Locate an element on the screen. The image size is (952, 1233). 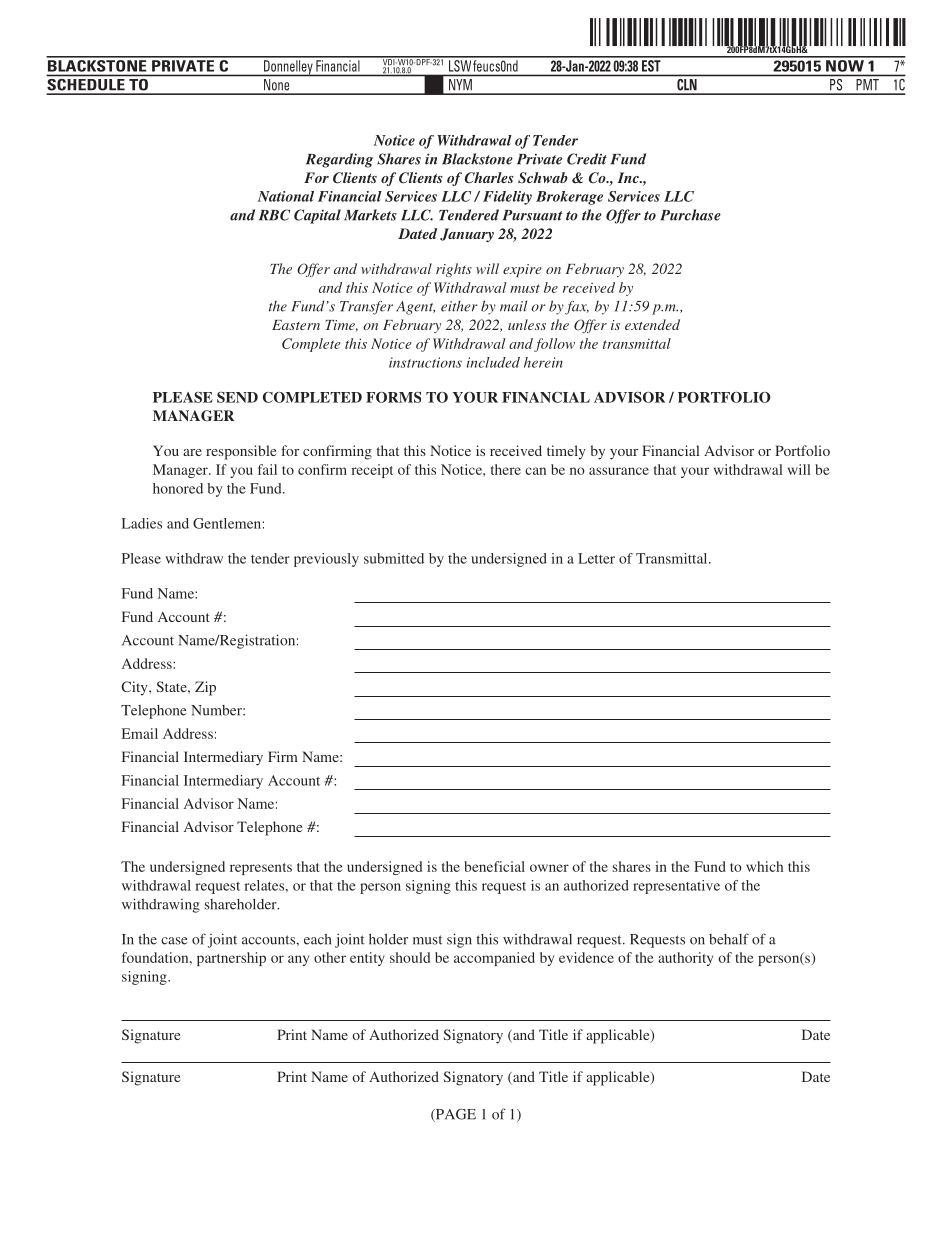
Charles is located at coordinates (489, 177).
